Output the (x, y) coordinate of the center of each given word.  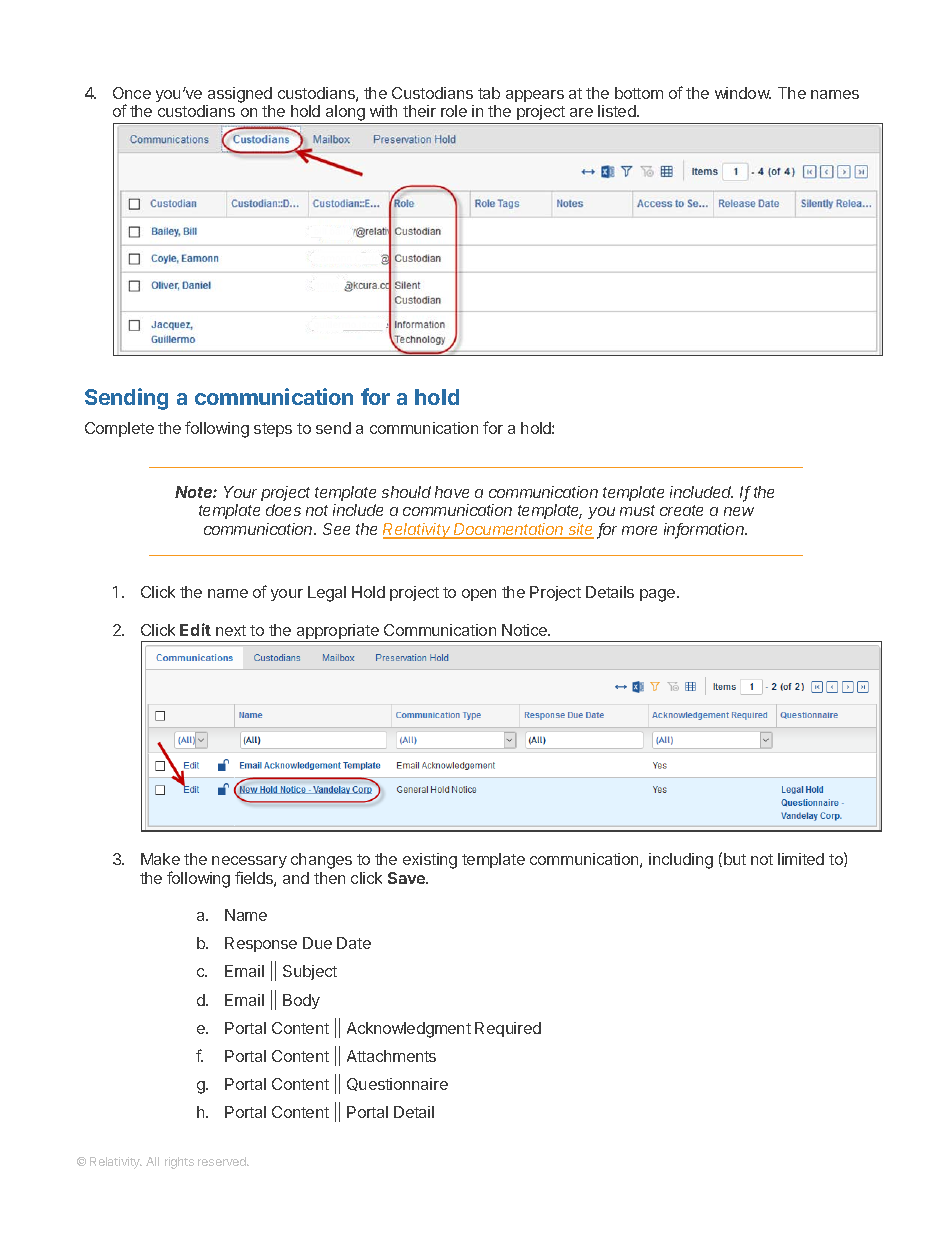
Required (508, 1029)
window (743, 93)
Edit (195, 629)
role (454, 111)
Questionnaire (397, 1084)
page (659, 595)
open (479, 595)
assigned (240, 95)
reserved (223, 1161)
